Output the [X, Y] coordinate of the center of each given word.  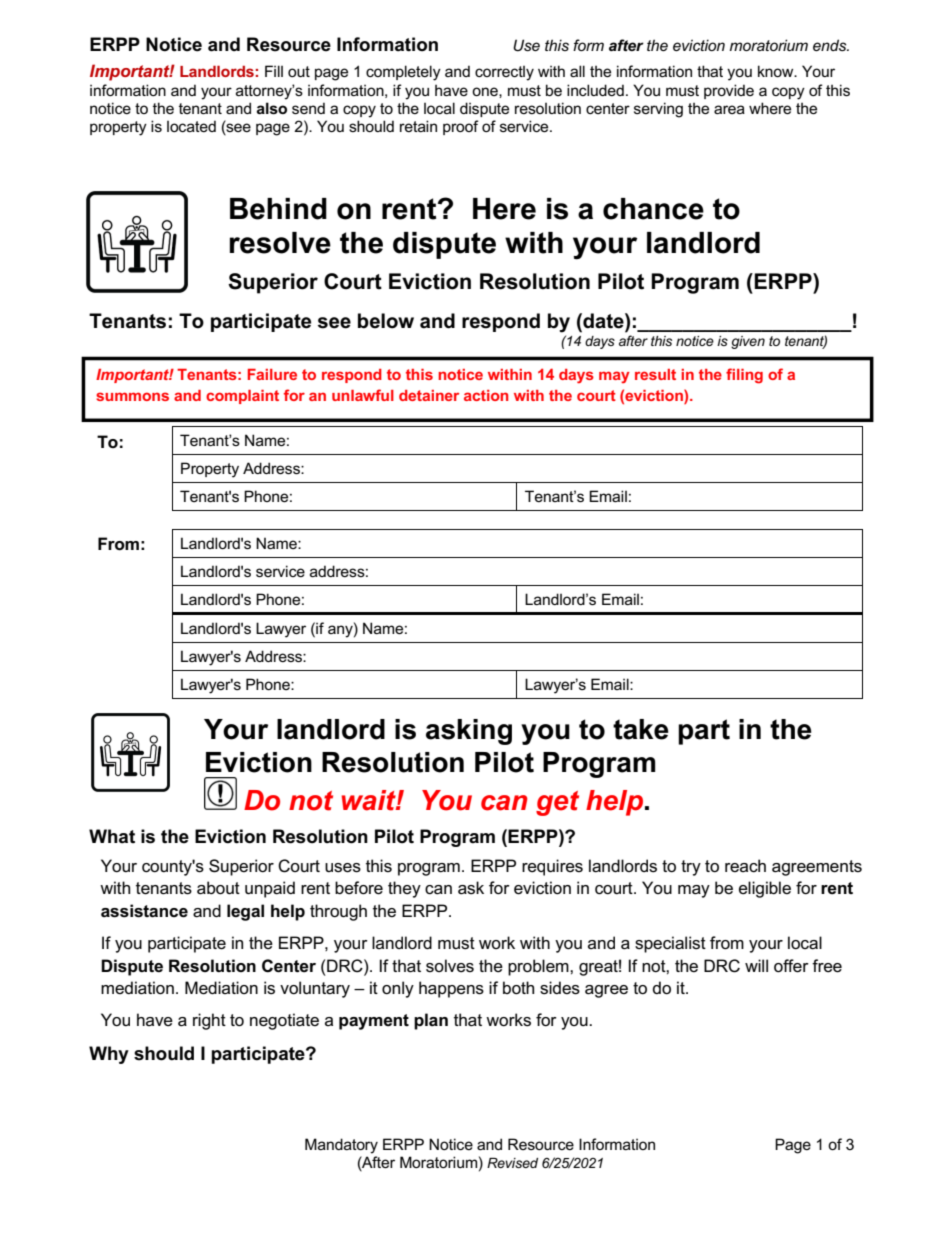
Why [109, 1055]
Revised [512, 1163]
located [191, 126]
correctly [504, 73]
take [641, 729]
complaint [242, 397]
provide [729, 91]
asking [469, 732]
